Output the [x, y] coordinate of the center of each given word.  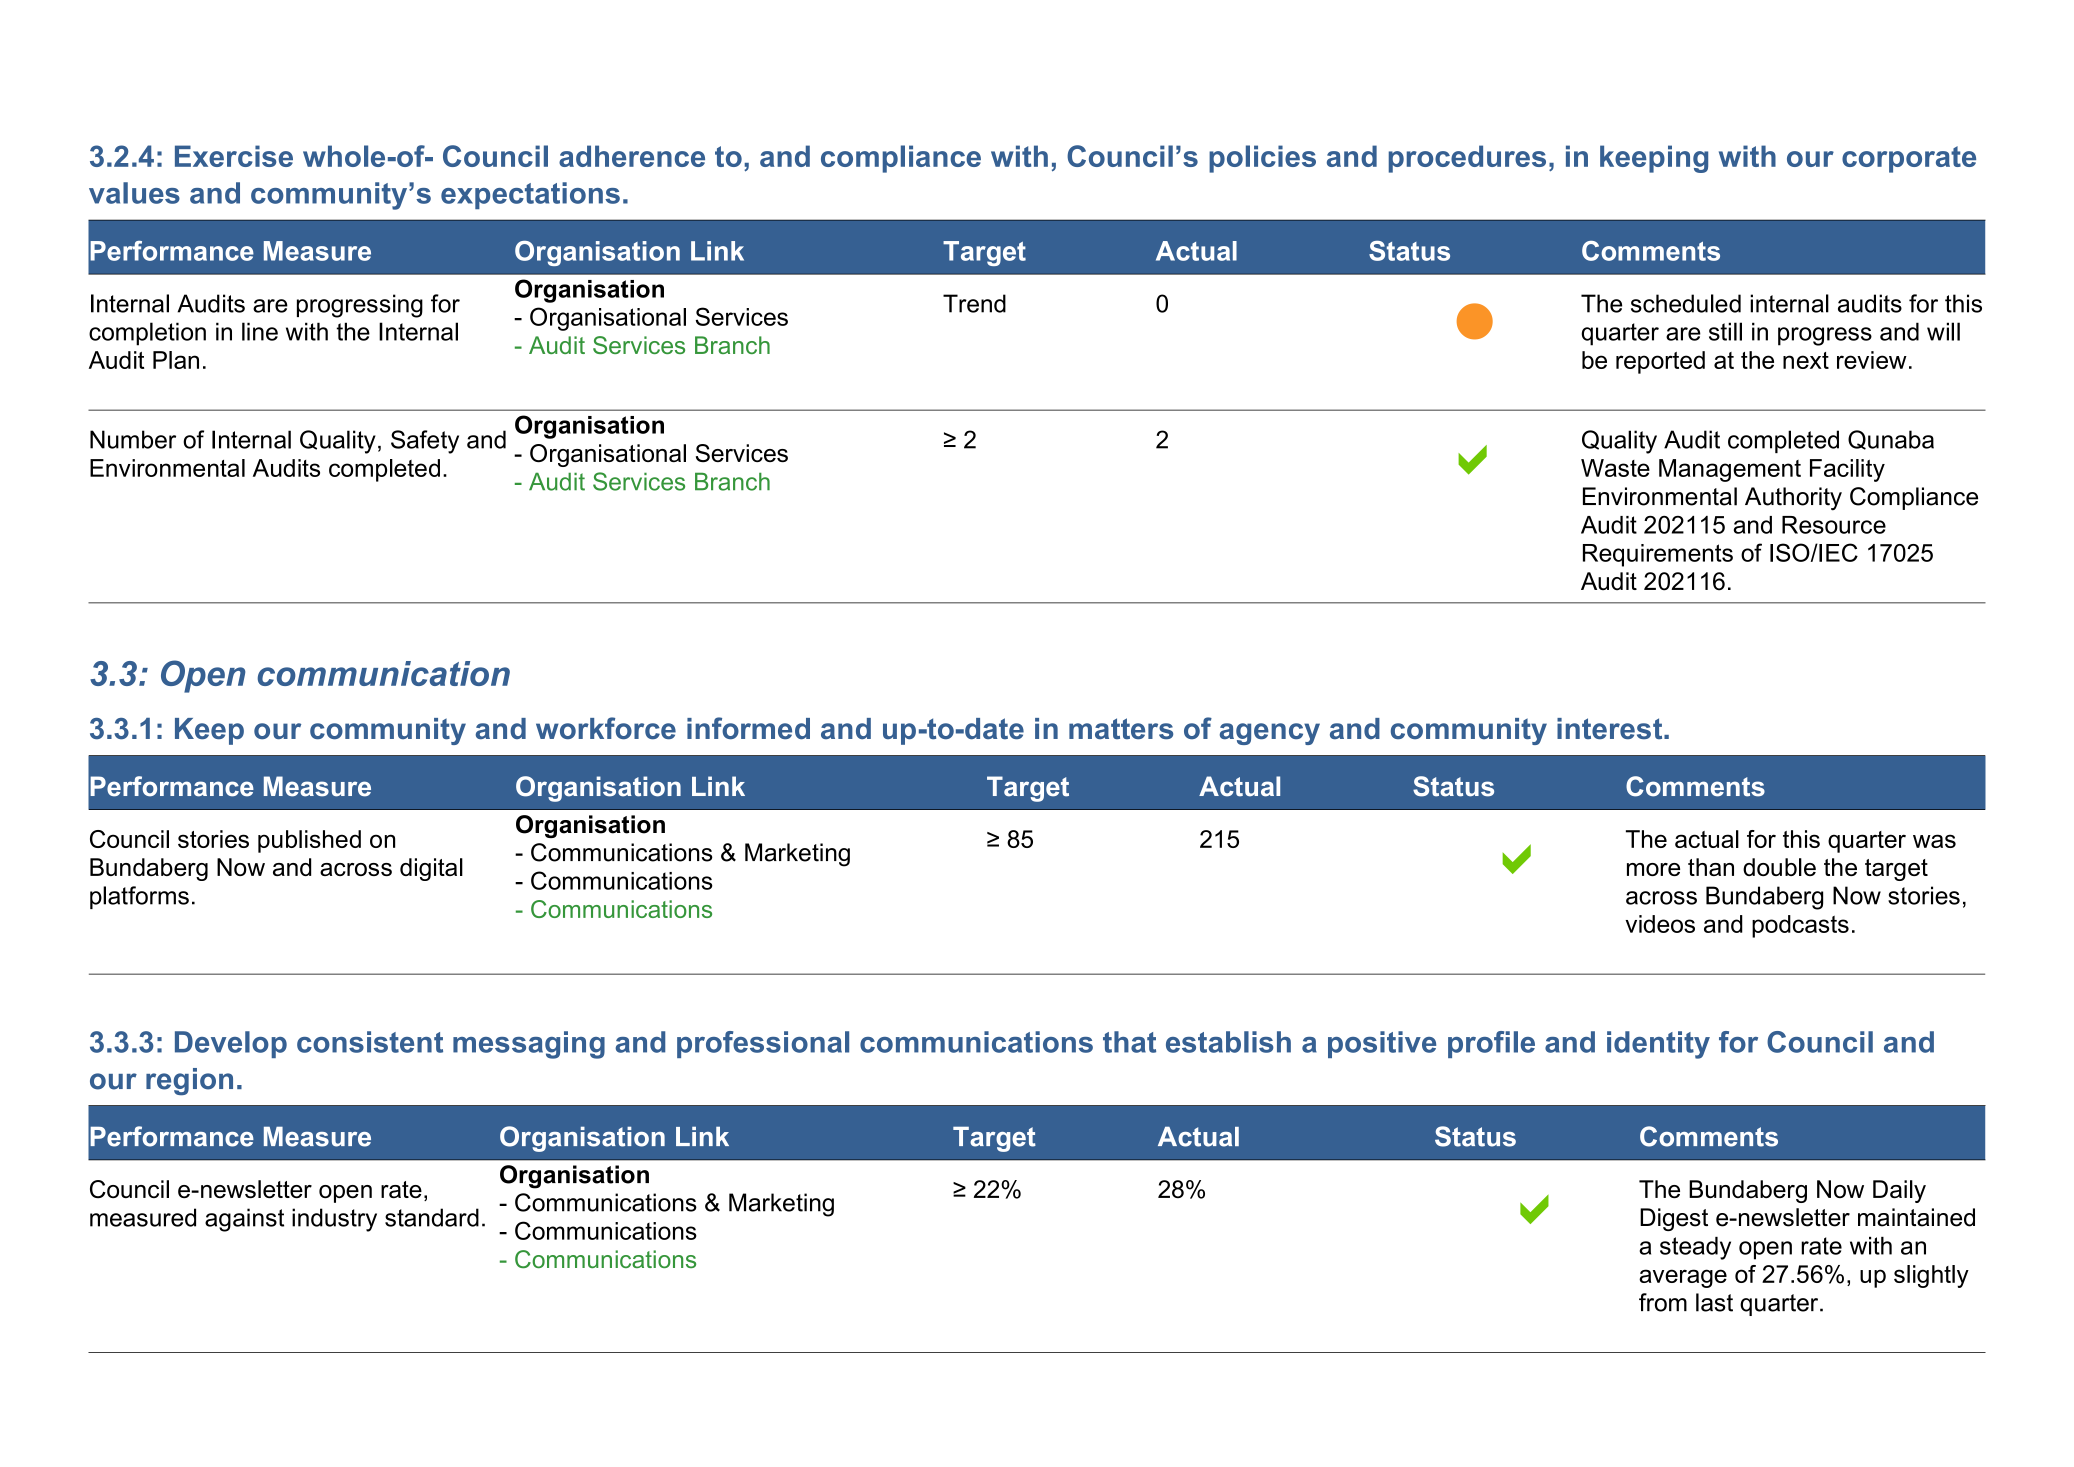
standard [432, 1217]
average [1683, 1278]
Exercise [234, 156]
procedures [1467, 159]
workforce [606, 728]
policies [1262, 159]
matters [1121, 729]
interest [1611, 729]
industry [334, 1220]
